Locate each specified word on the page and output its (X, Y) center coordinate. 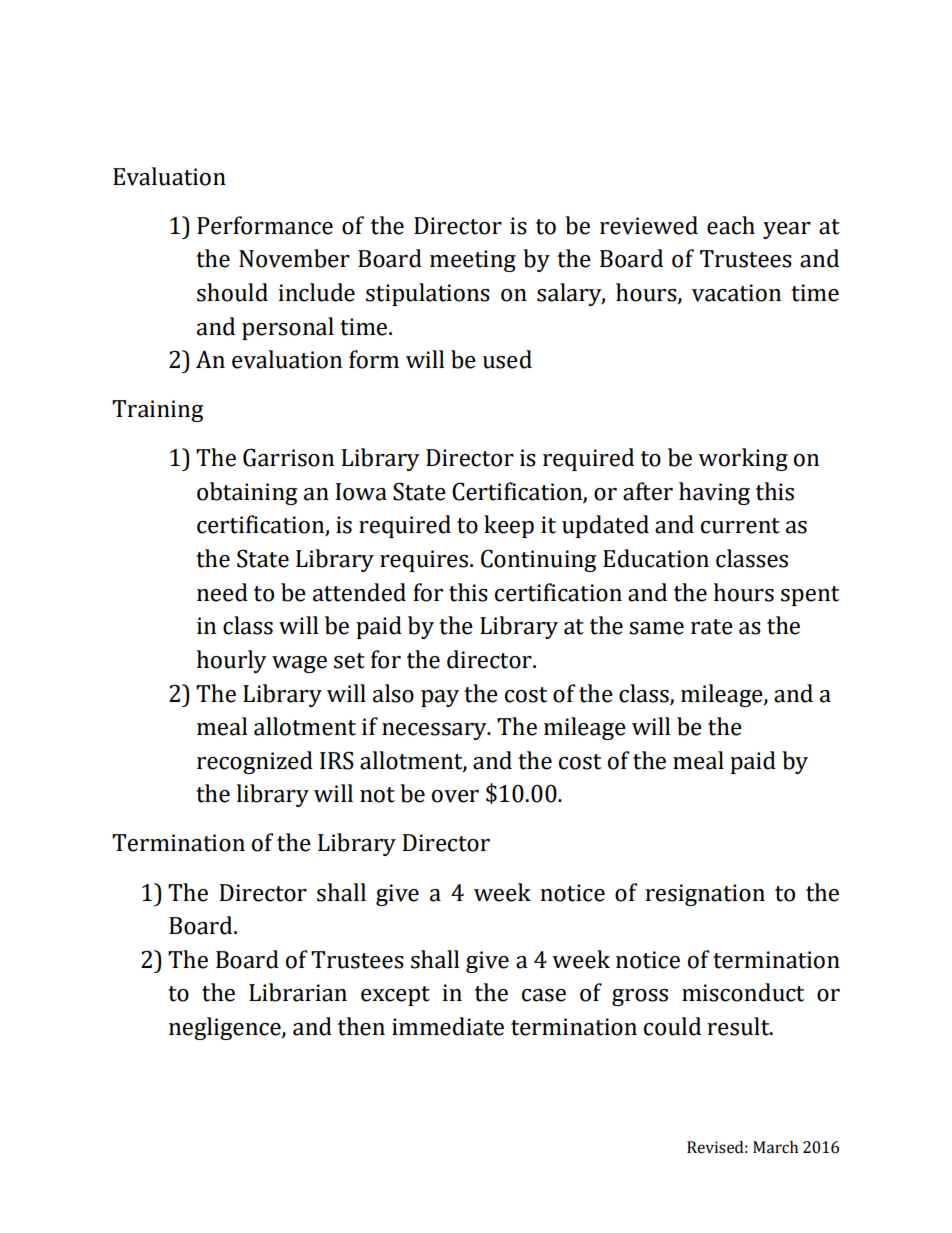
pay (440, 698)
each (731, 225)
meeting (473, 261)
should (232, 292)
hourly (232, 661)
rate (712, 627)
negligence (226, 1028)
